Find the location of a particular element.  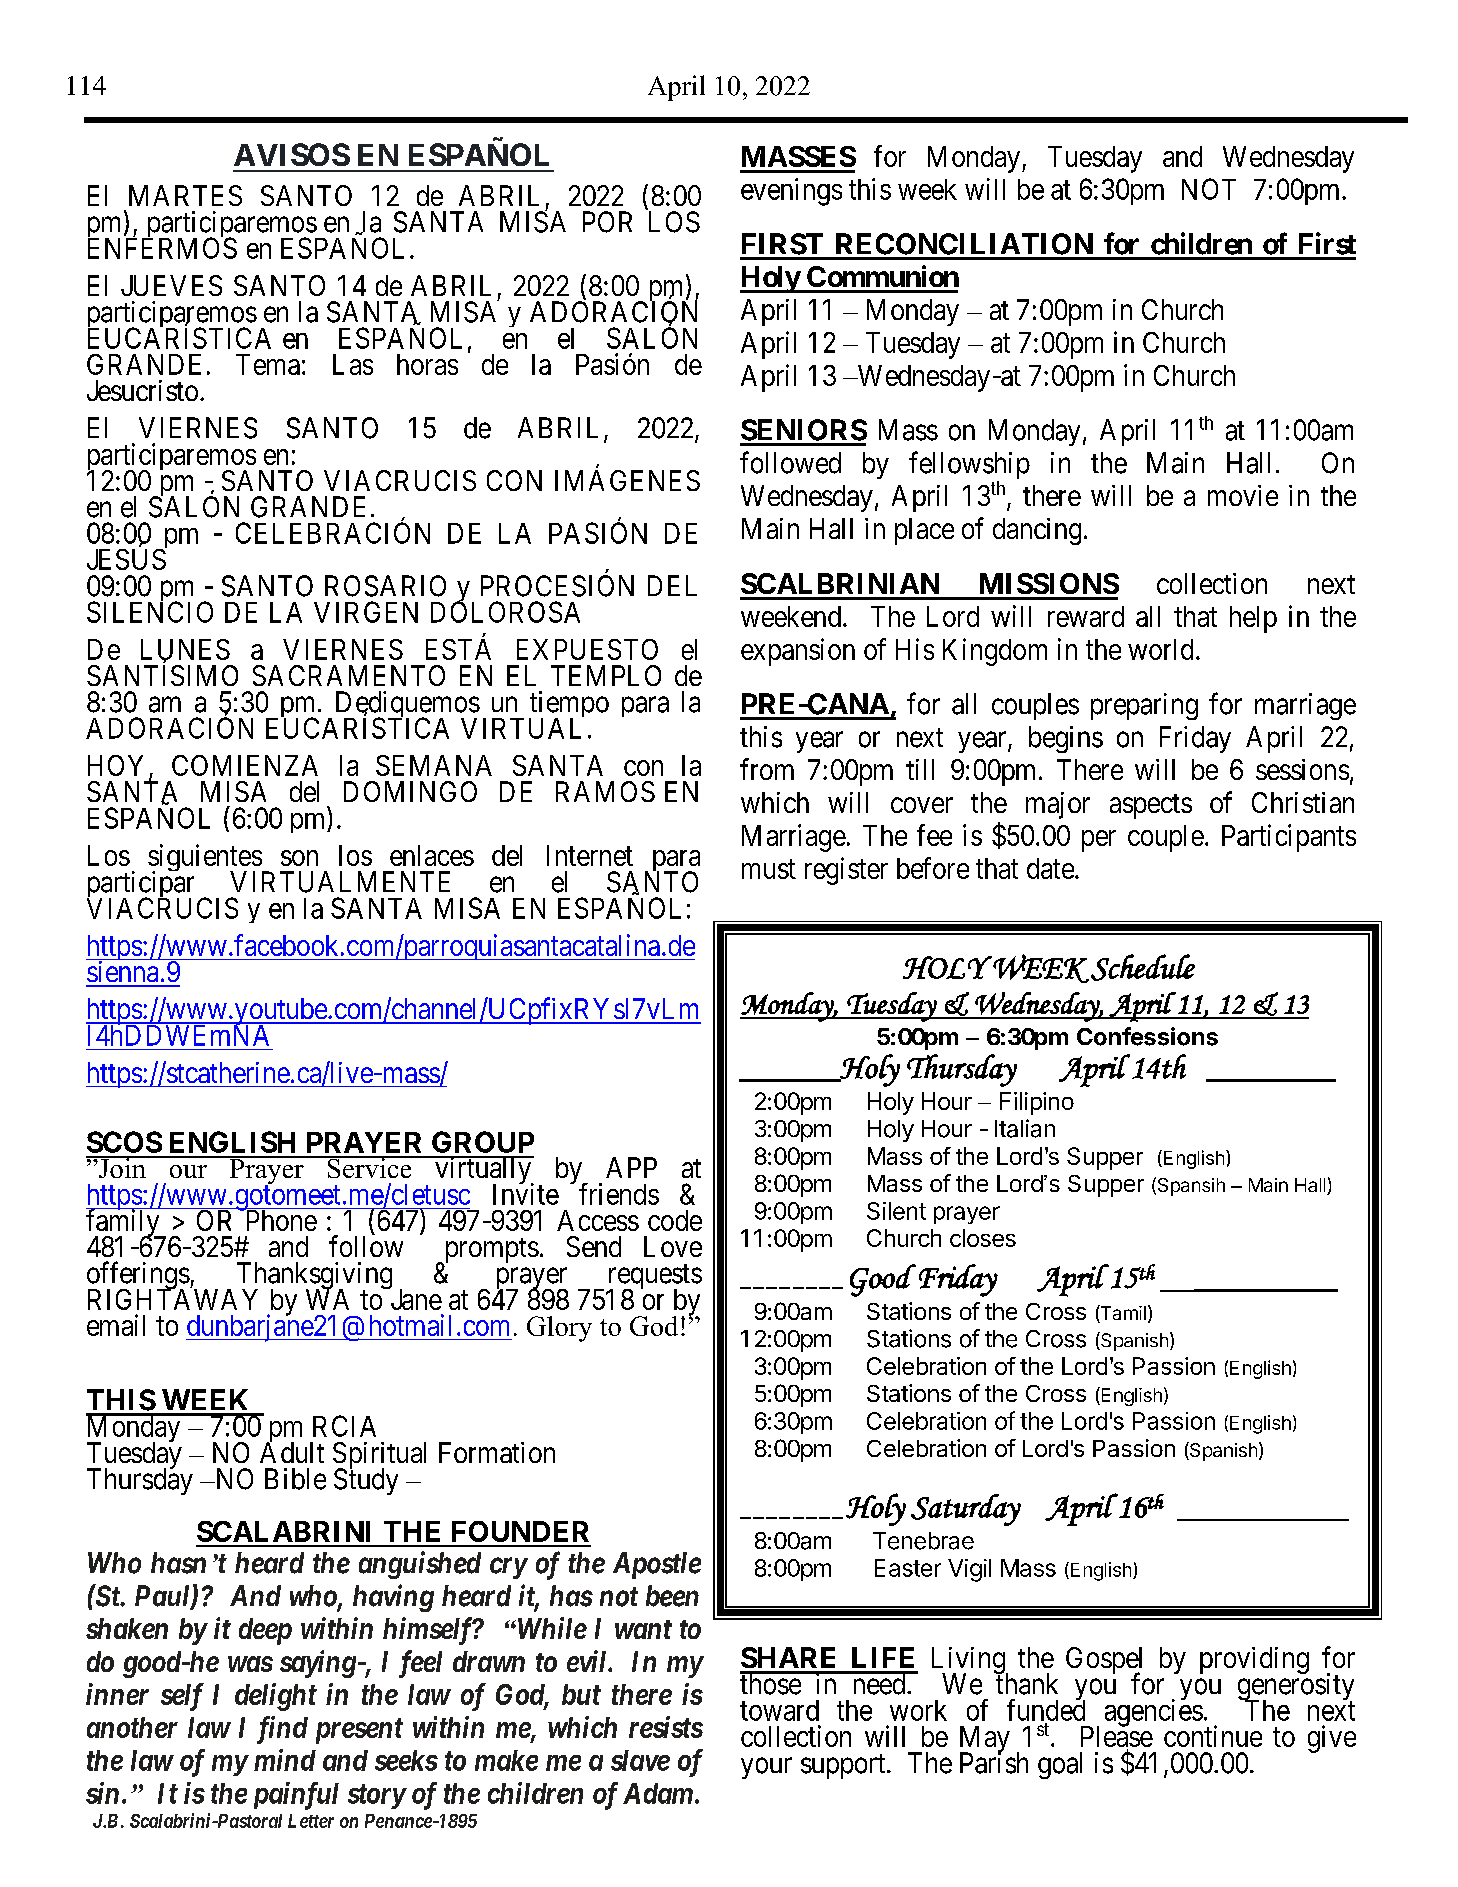

evenings is located at coordinates (791, 192).
